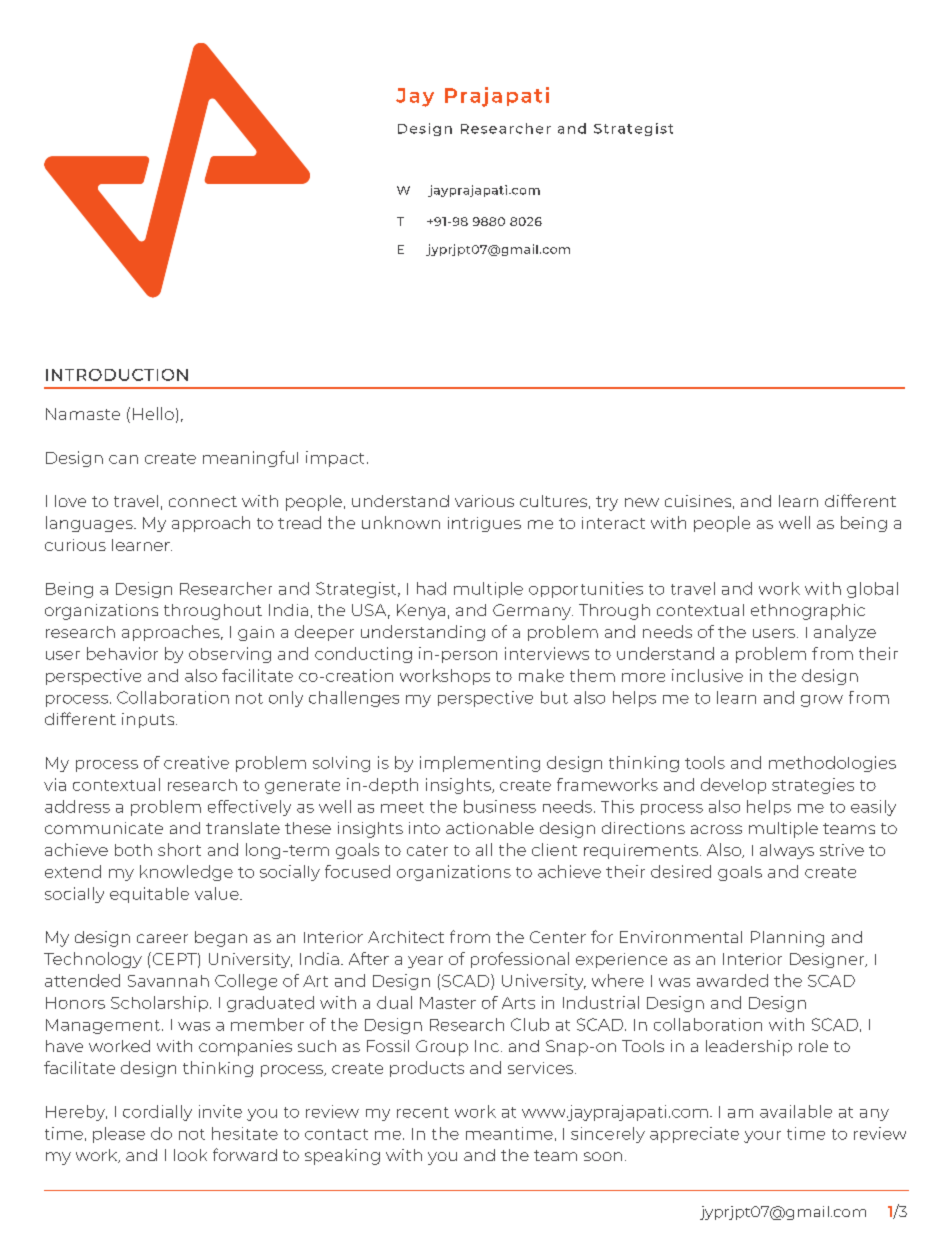  Describe the element at coordinates (149, 895) in the screenshot. I see `equitable` at that location.
